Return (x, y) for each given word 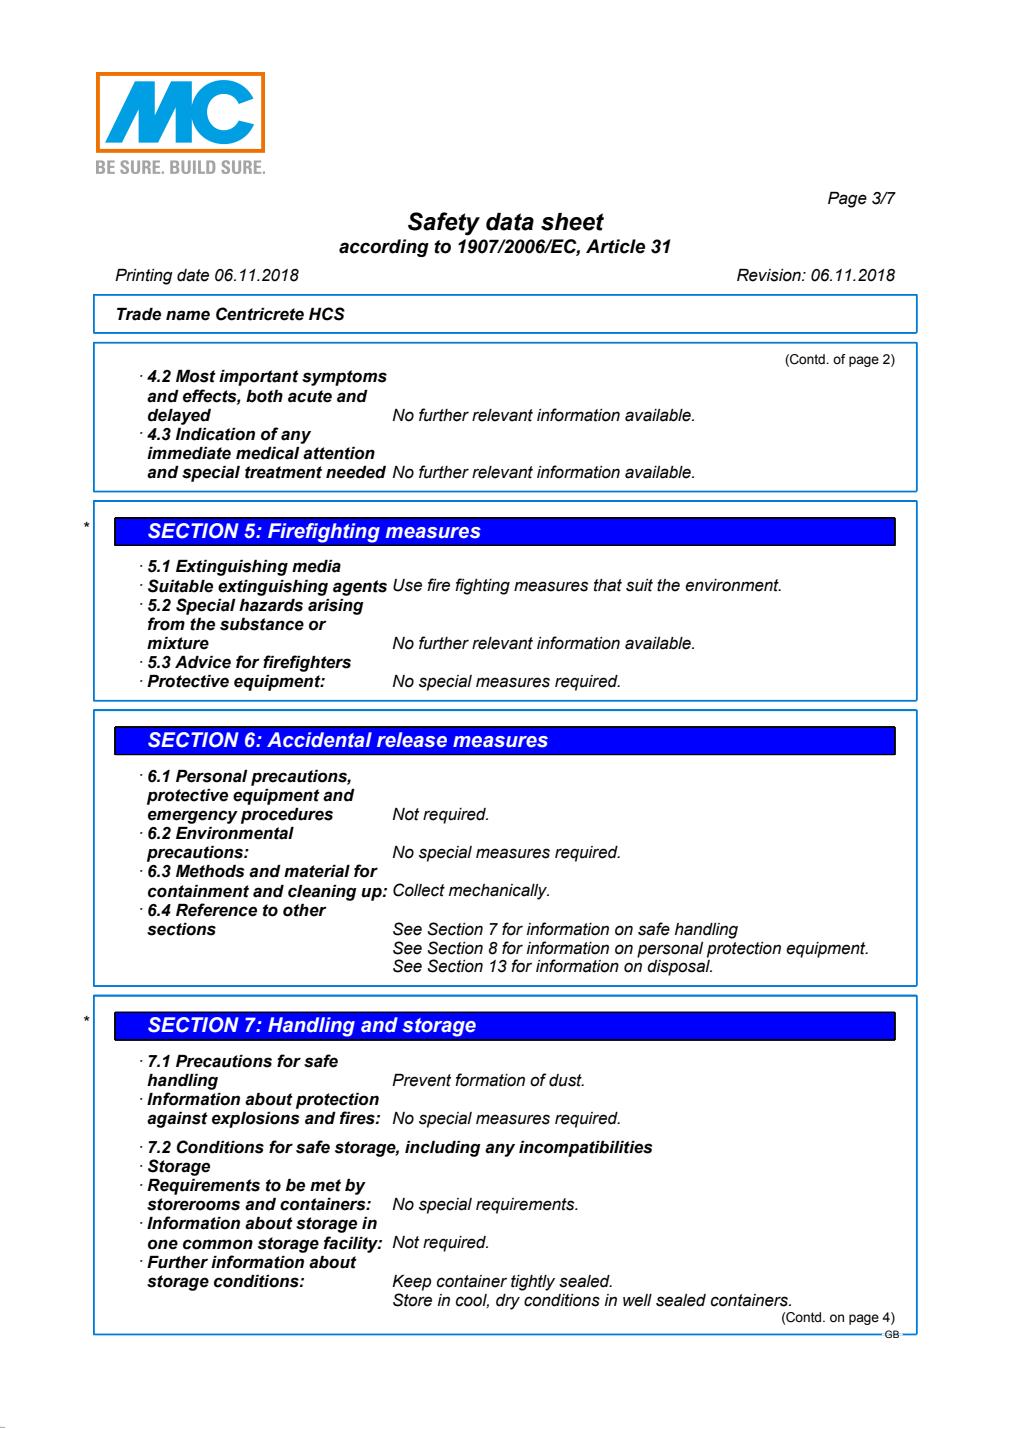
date (193, 275)
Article (615, 246)
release (412, 740)
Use (407, 585)
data (510, 222)
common (218, 1244)
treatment (283, 472)
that (608, 585)
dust (566, 1080)
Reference (216, 910)
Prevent (421, 1080)
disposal (679, 968)
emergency (193, 817)
